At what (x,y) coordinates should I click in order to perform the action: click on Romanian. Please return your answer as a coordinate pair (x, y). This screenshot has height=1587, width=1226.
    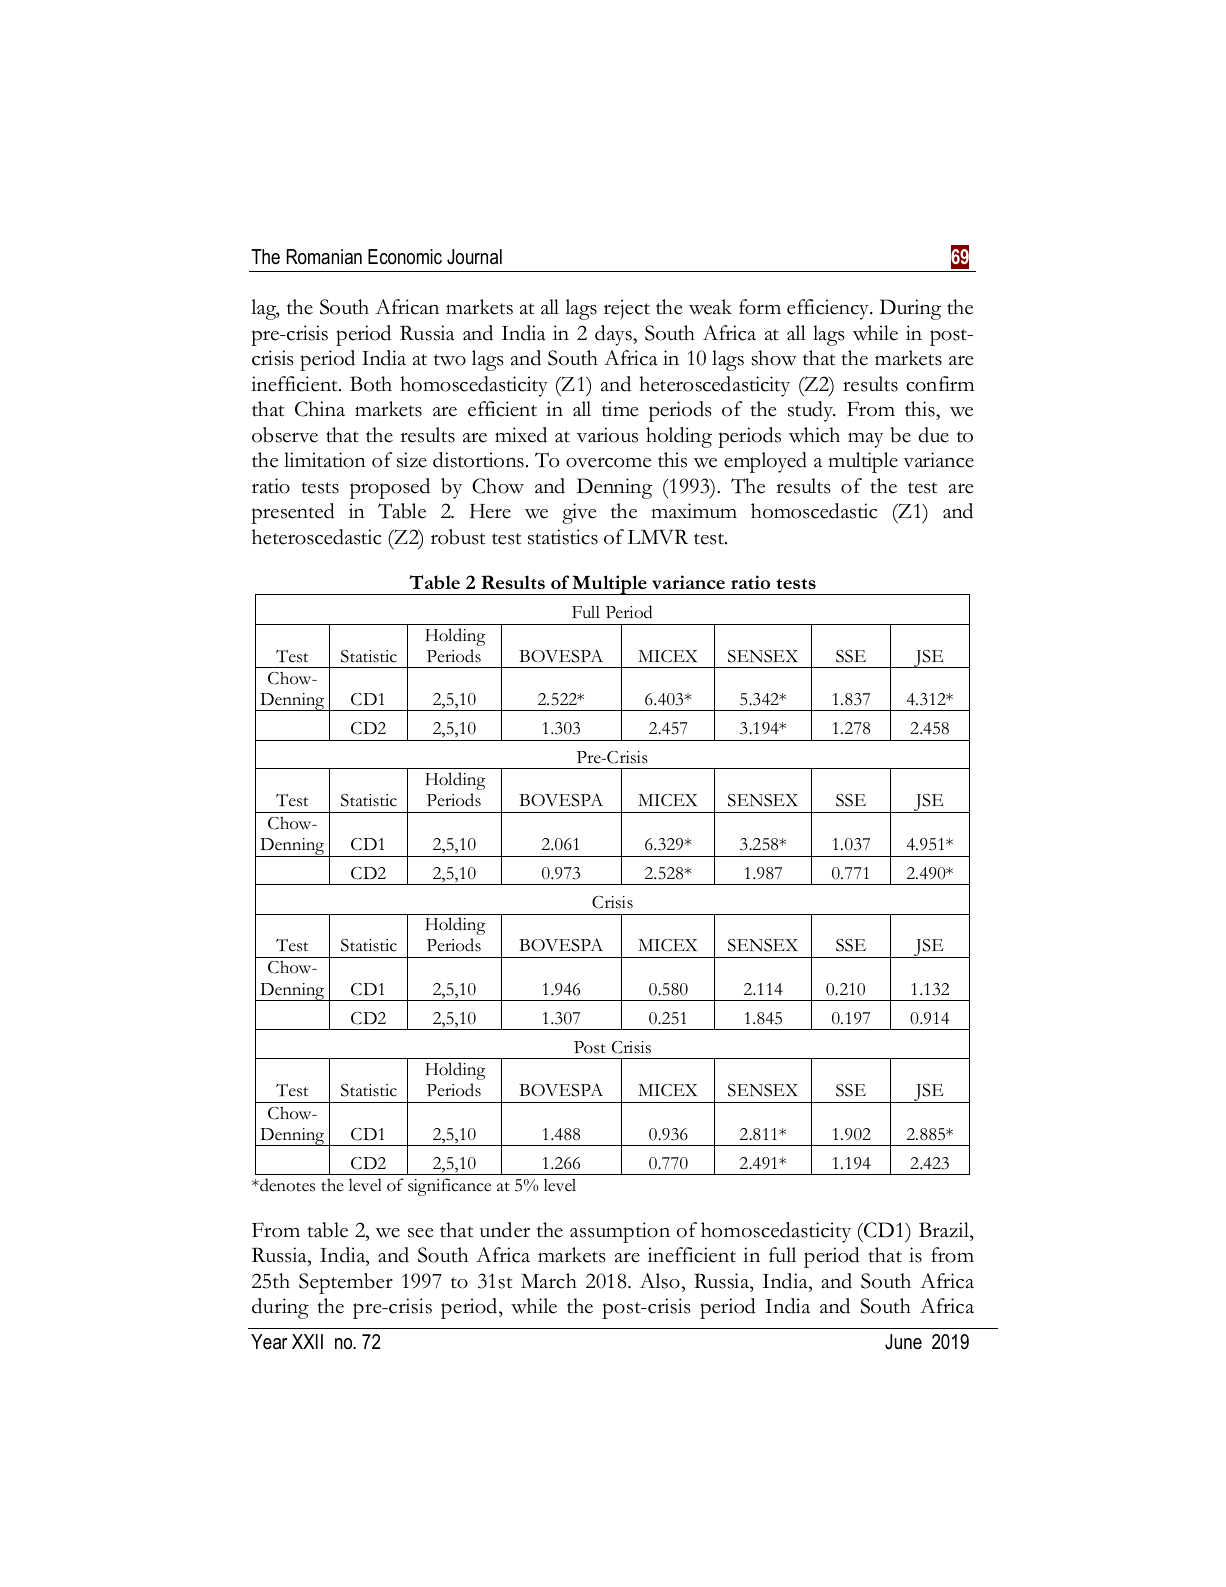
    Looking at the image, I should click on (324, 257).
